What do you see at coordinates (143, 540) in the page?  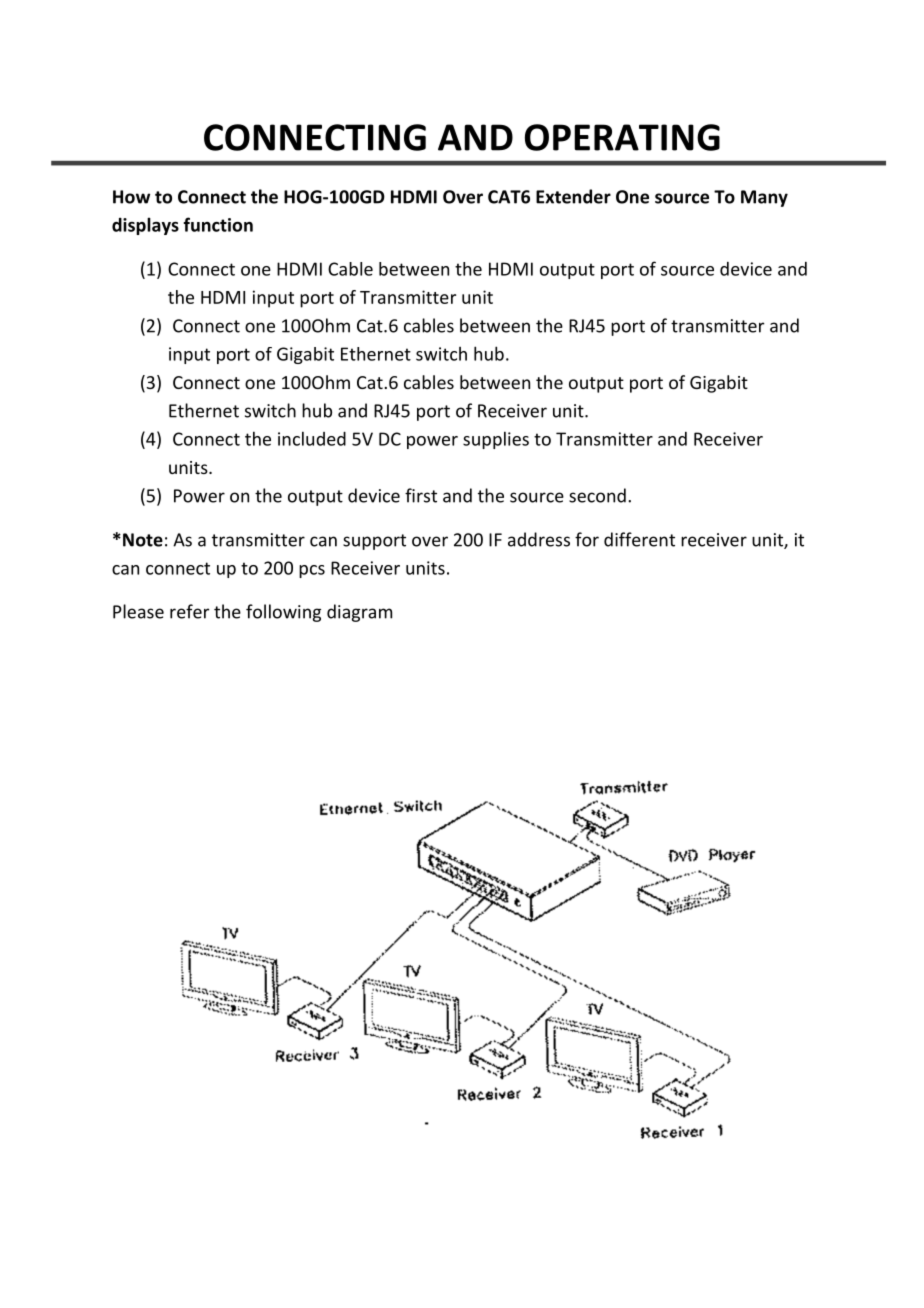 I see `Note` at bounding box center [143, 540].
